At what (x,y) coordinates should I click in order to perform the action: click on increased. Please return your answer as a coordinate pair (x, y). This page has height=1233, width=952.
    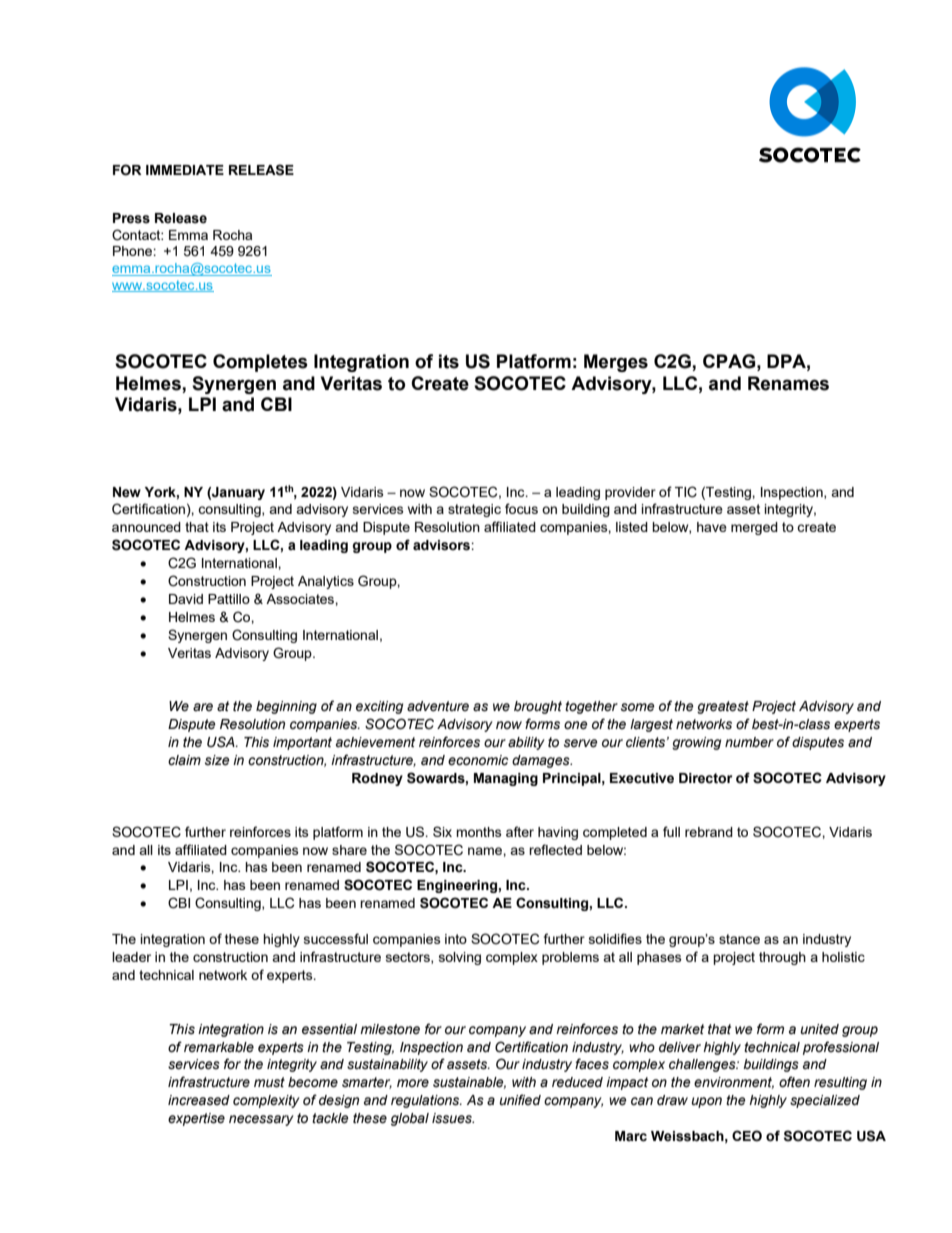
    Looking at the image, I should click on (199, 1100).
